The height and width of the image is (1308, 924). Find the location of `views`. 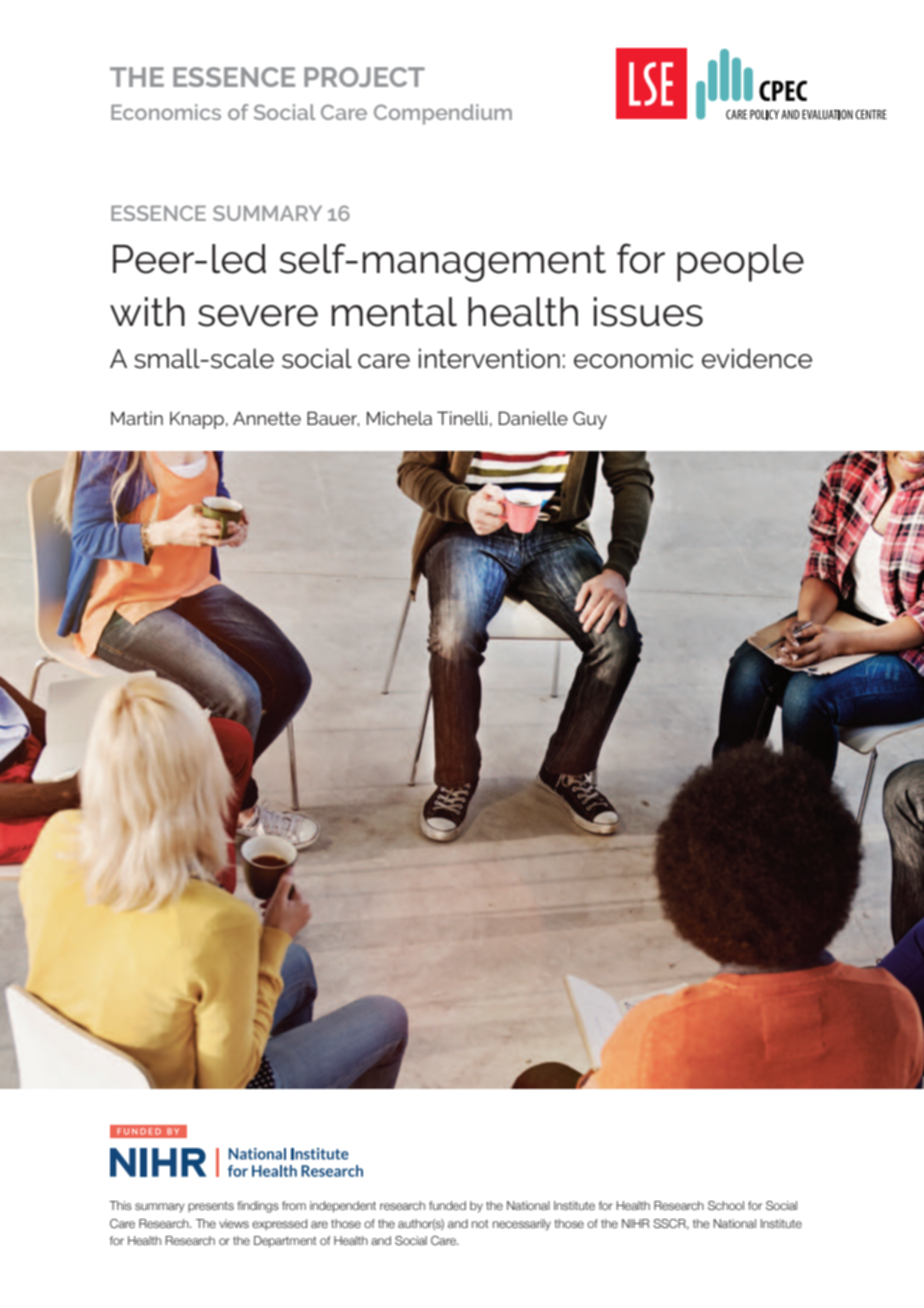

views is located at coordinates (234, 1223).
